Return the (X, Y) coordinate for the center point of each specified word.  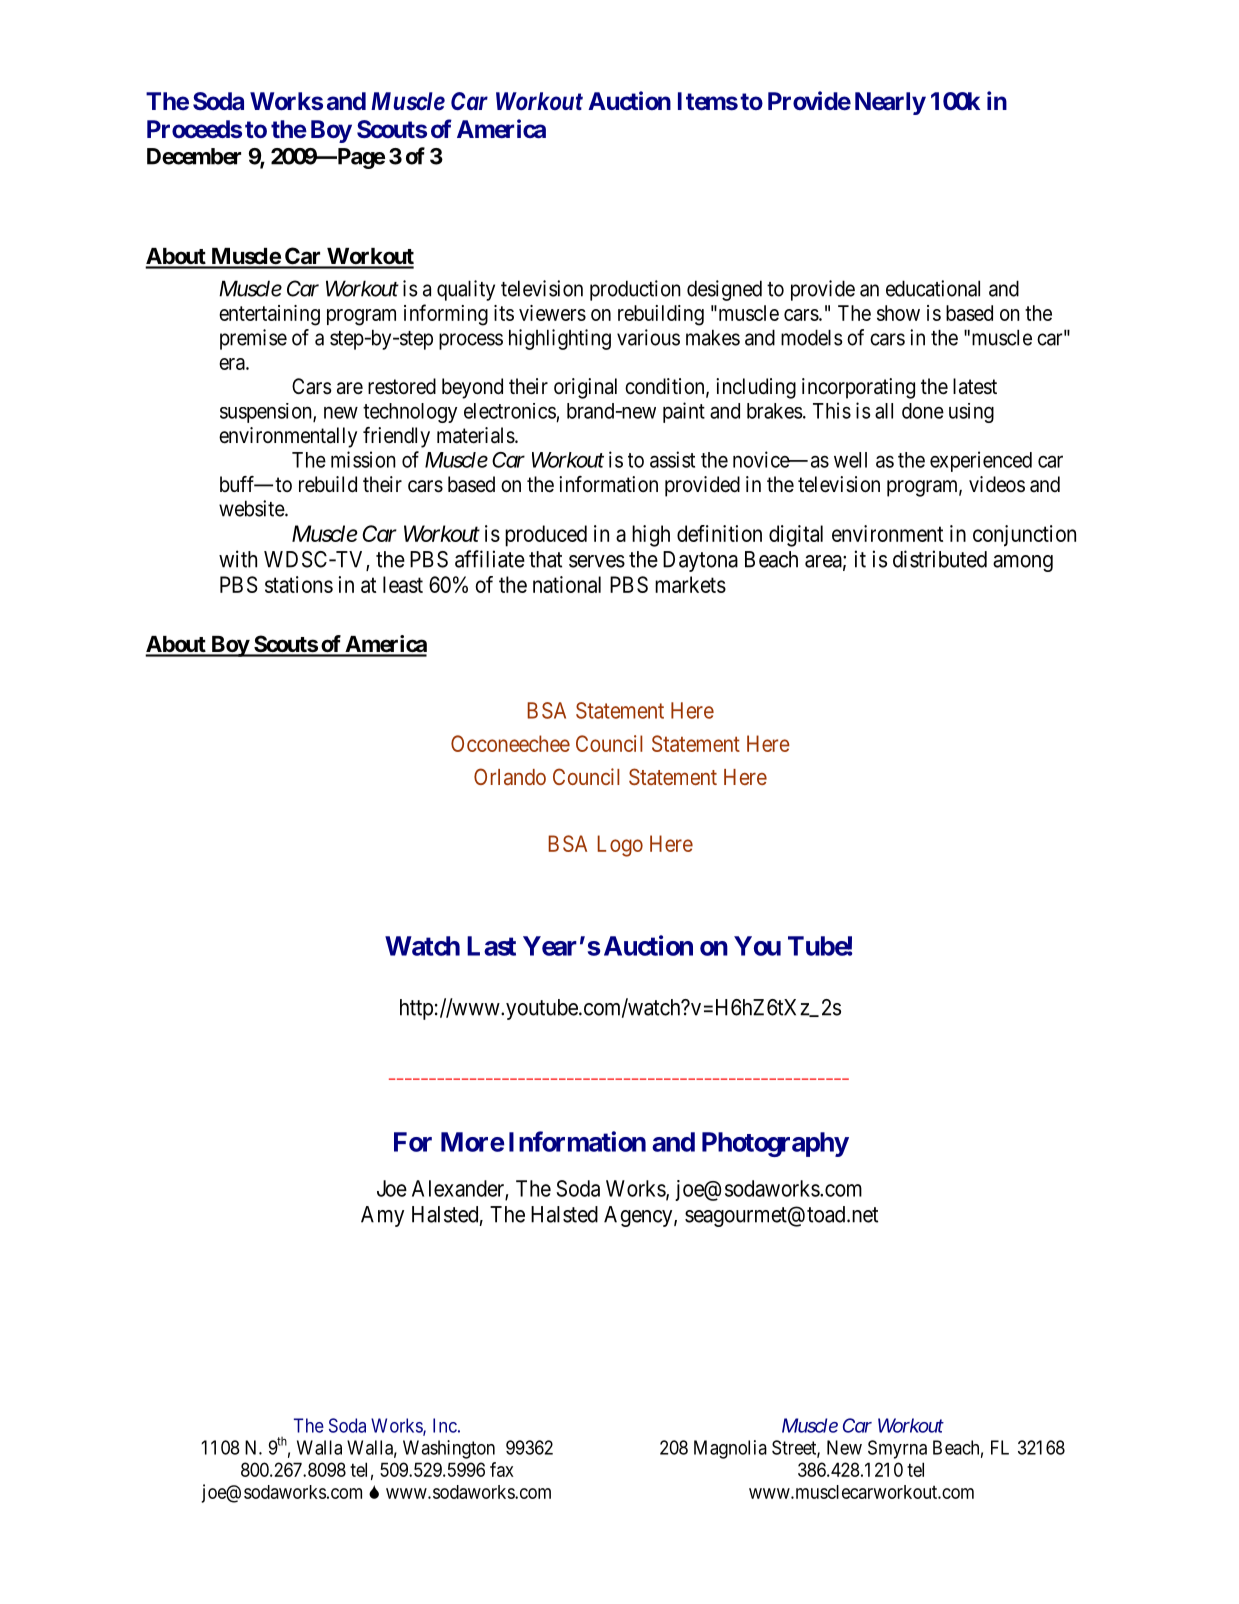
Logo (620, 846)
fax (502, 1469)
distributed (940, 559)
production (635, 290)
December (194, 156)
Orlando (510, 776)
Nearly (890, 103)
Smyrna (897, 1449)
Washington (449, 1449)
